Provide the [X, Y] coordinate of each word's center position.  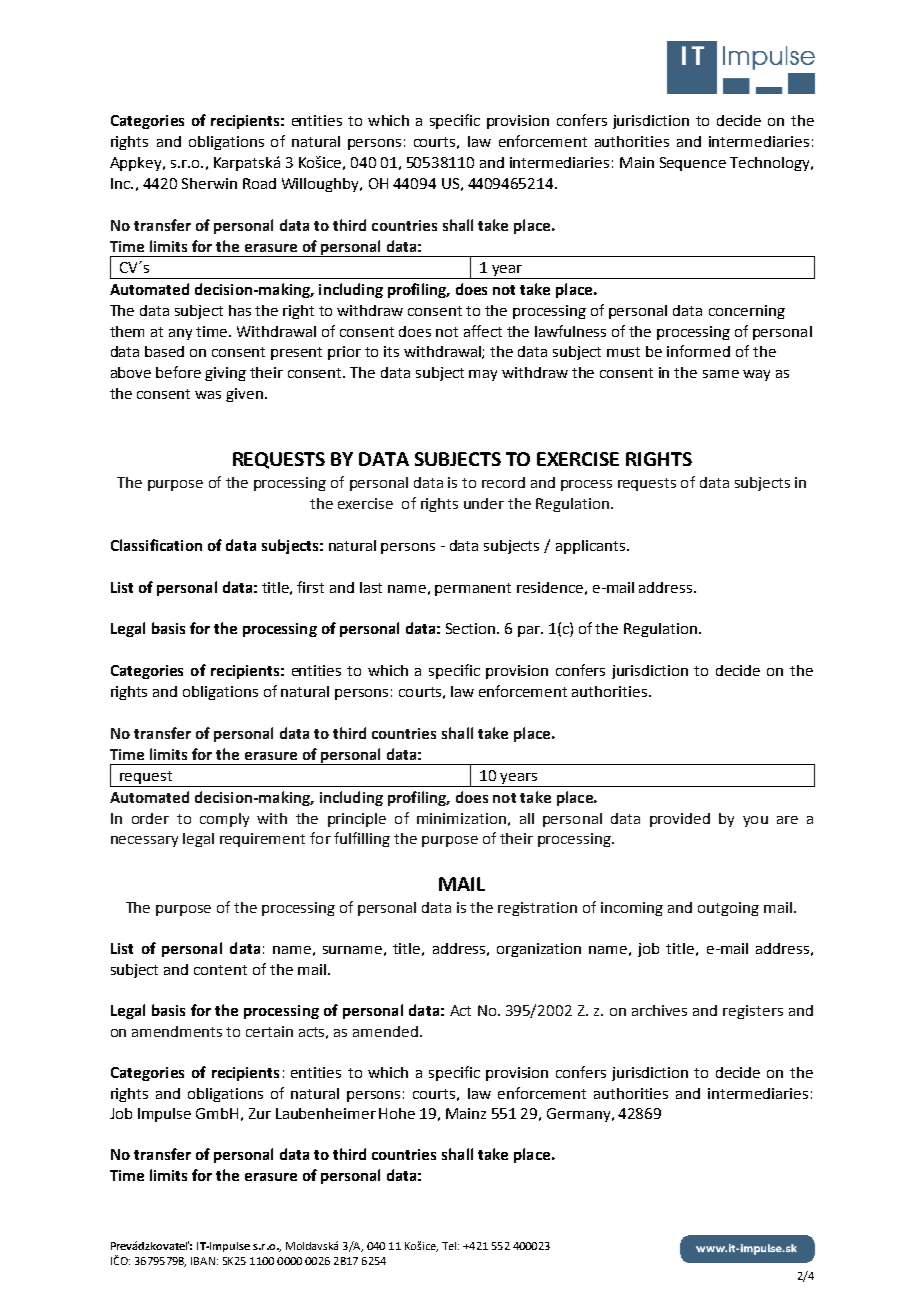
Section [472, 628]
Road [259, 183]
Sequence [693, 164]
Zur [260, 1113]
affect [483, 331]
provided [680, 820]
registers [753, 1012]
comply [224, 820]
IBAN [203, 1261]
